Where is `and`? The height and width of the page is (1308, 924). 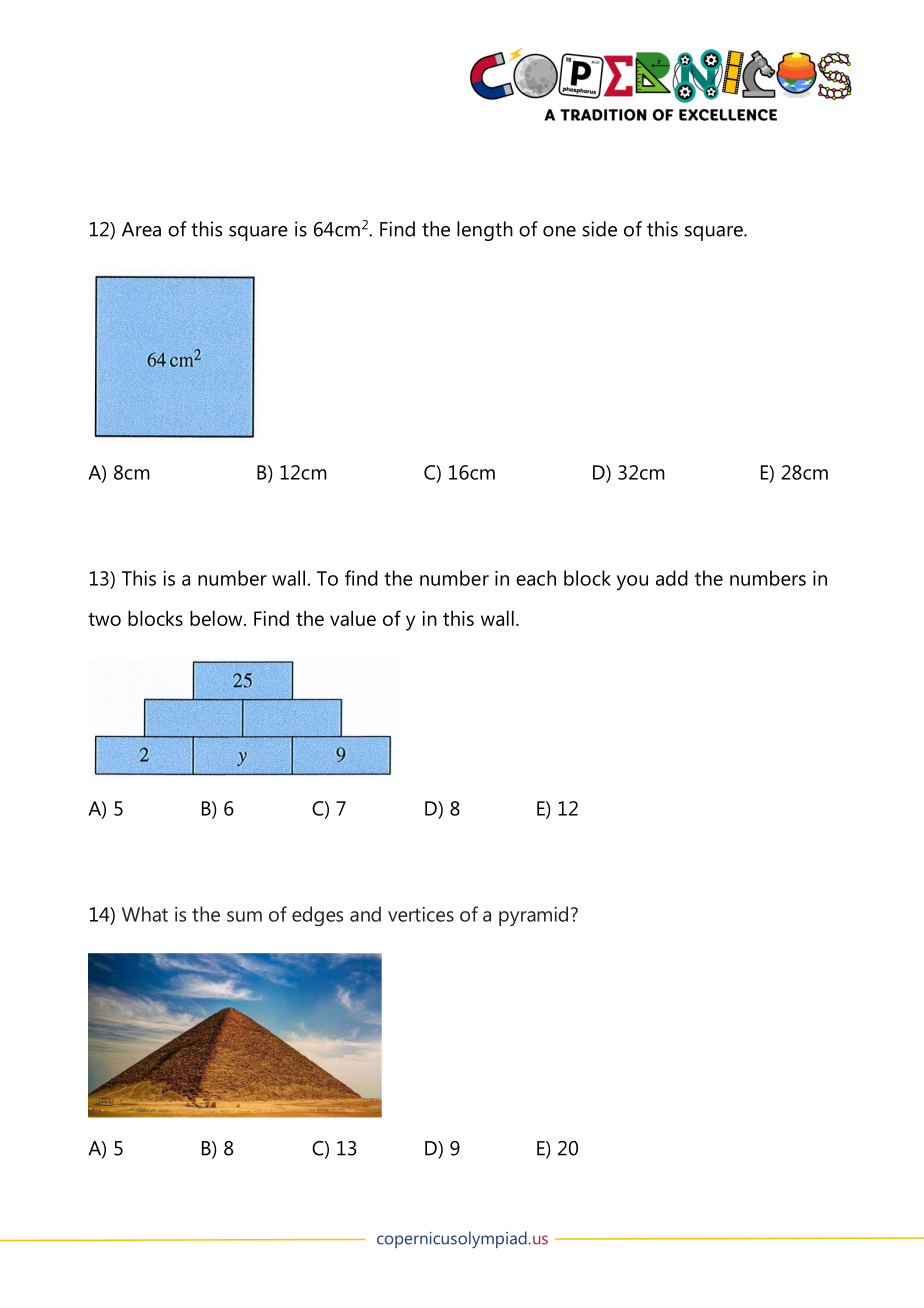 and is located at coordinates (365, 914).
